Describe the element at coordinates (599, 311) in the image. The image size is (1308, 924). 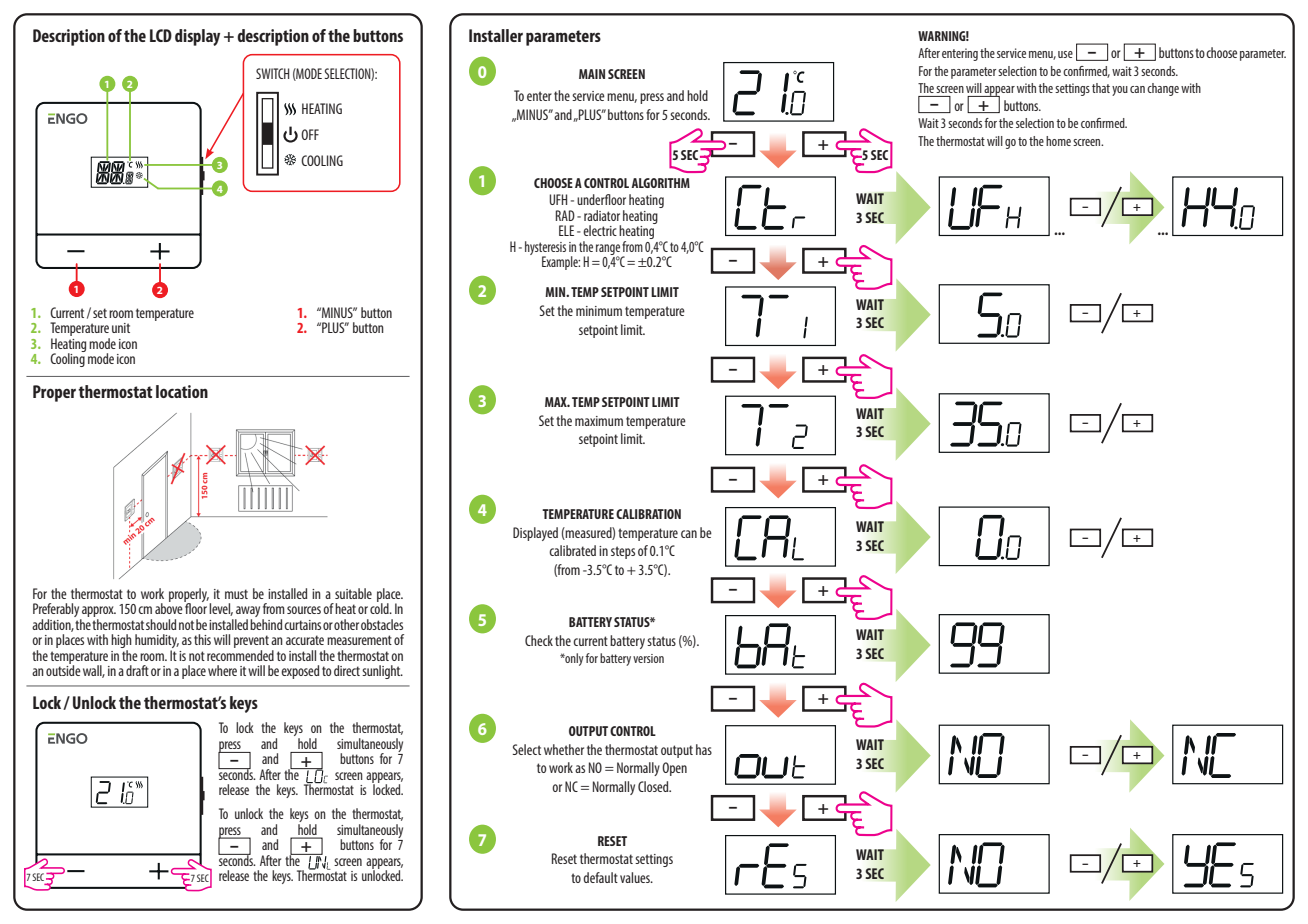
I see `minimum` at that location.
